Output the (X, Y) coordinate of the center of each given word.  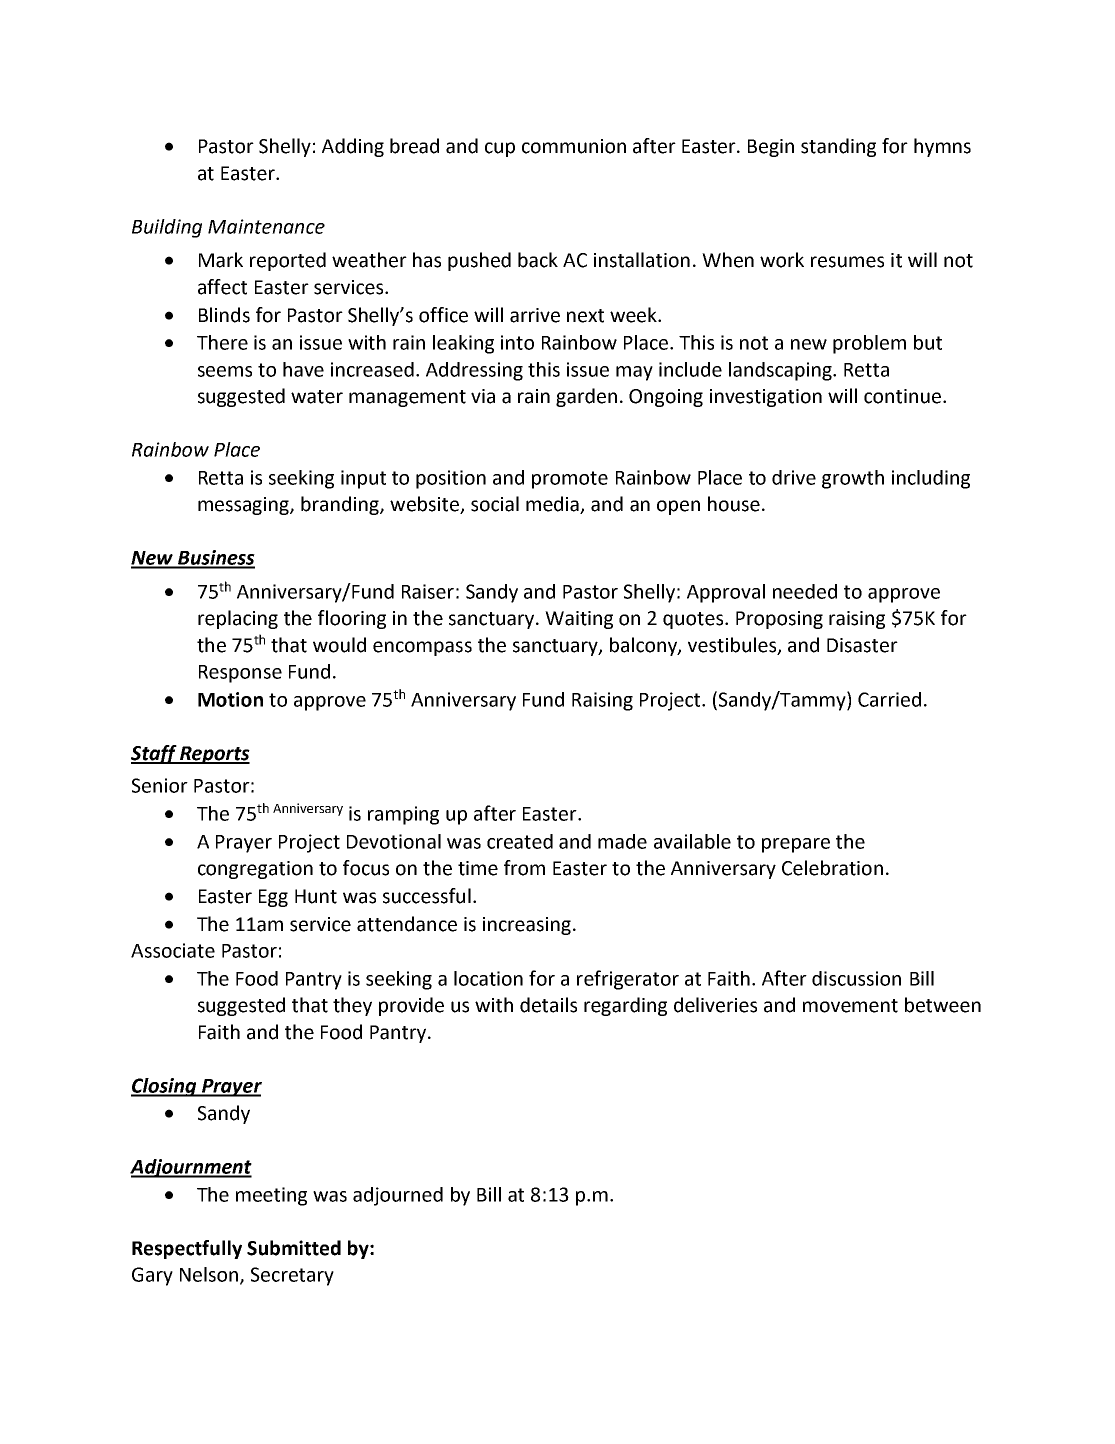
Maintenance (266, 226)
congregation (255, 870)
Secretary (292, 1276)
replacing (238, 619)
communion (574, 146)
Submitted (294, 1248)
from (524, 868)
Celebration (832, 868)
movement (850, 1006)
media (553, 505)
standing (838, 147)
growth (853, 479)
